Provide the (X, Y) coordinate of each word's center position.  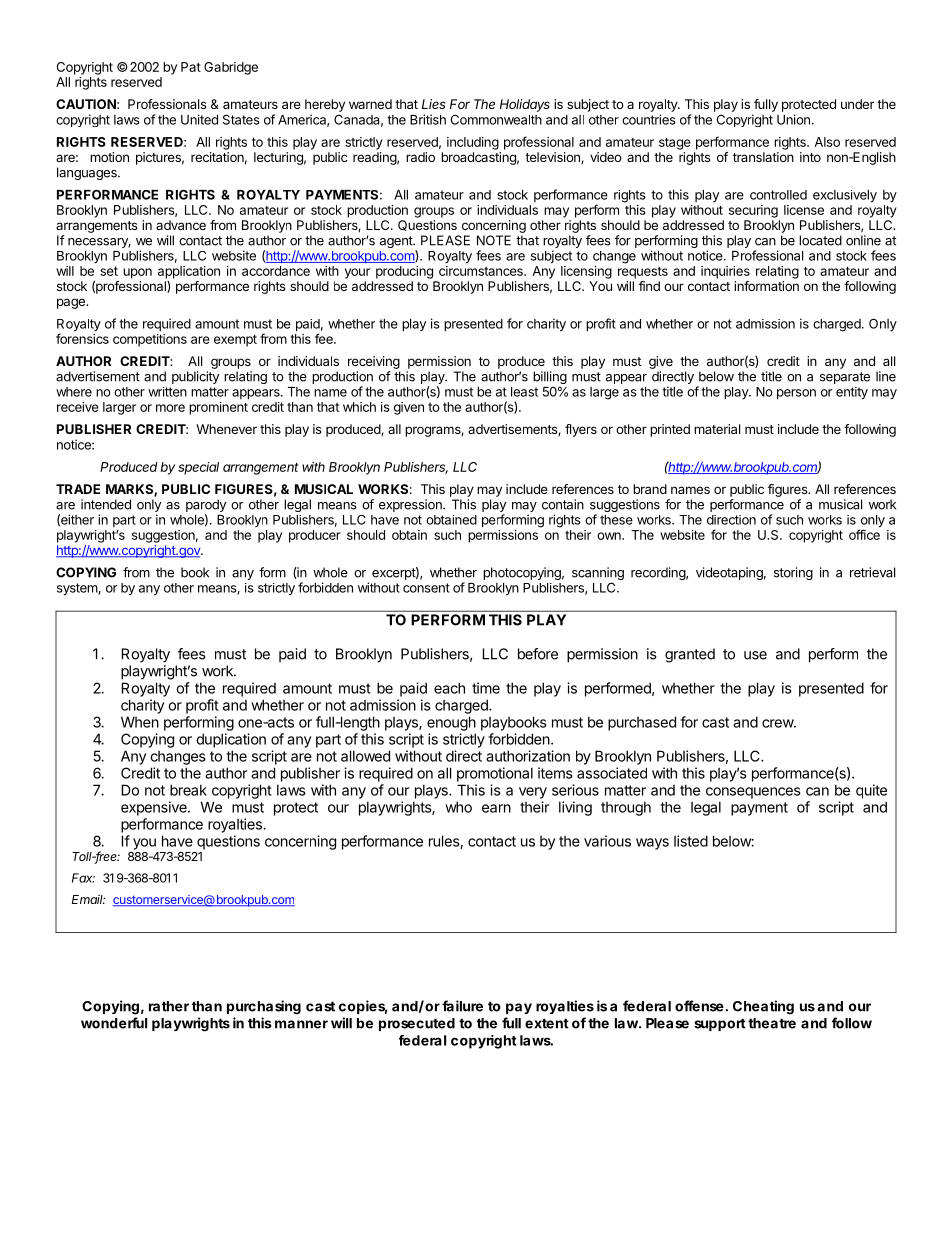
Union (793, 119)
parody (206, 507)
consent (426, 588)
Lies (434, 104)
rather (169, 1006)
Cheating (763, 1007)
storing (793, 573)
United (199, 119)
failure (462, 1006)
